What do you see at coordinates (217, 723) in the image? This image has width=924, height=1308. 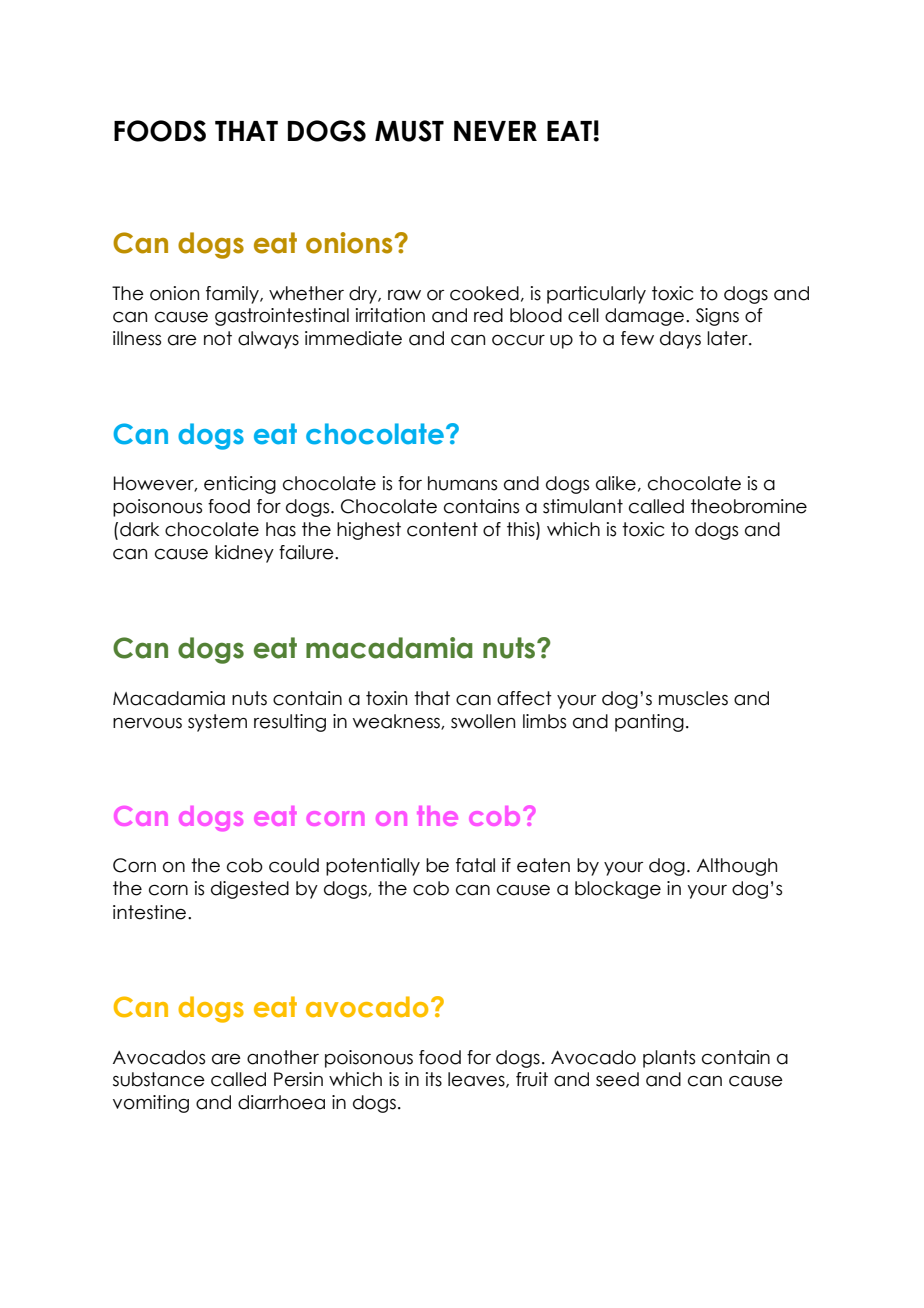 I see `system` at bounding box center [217, 723].
